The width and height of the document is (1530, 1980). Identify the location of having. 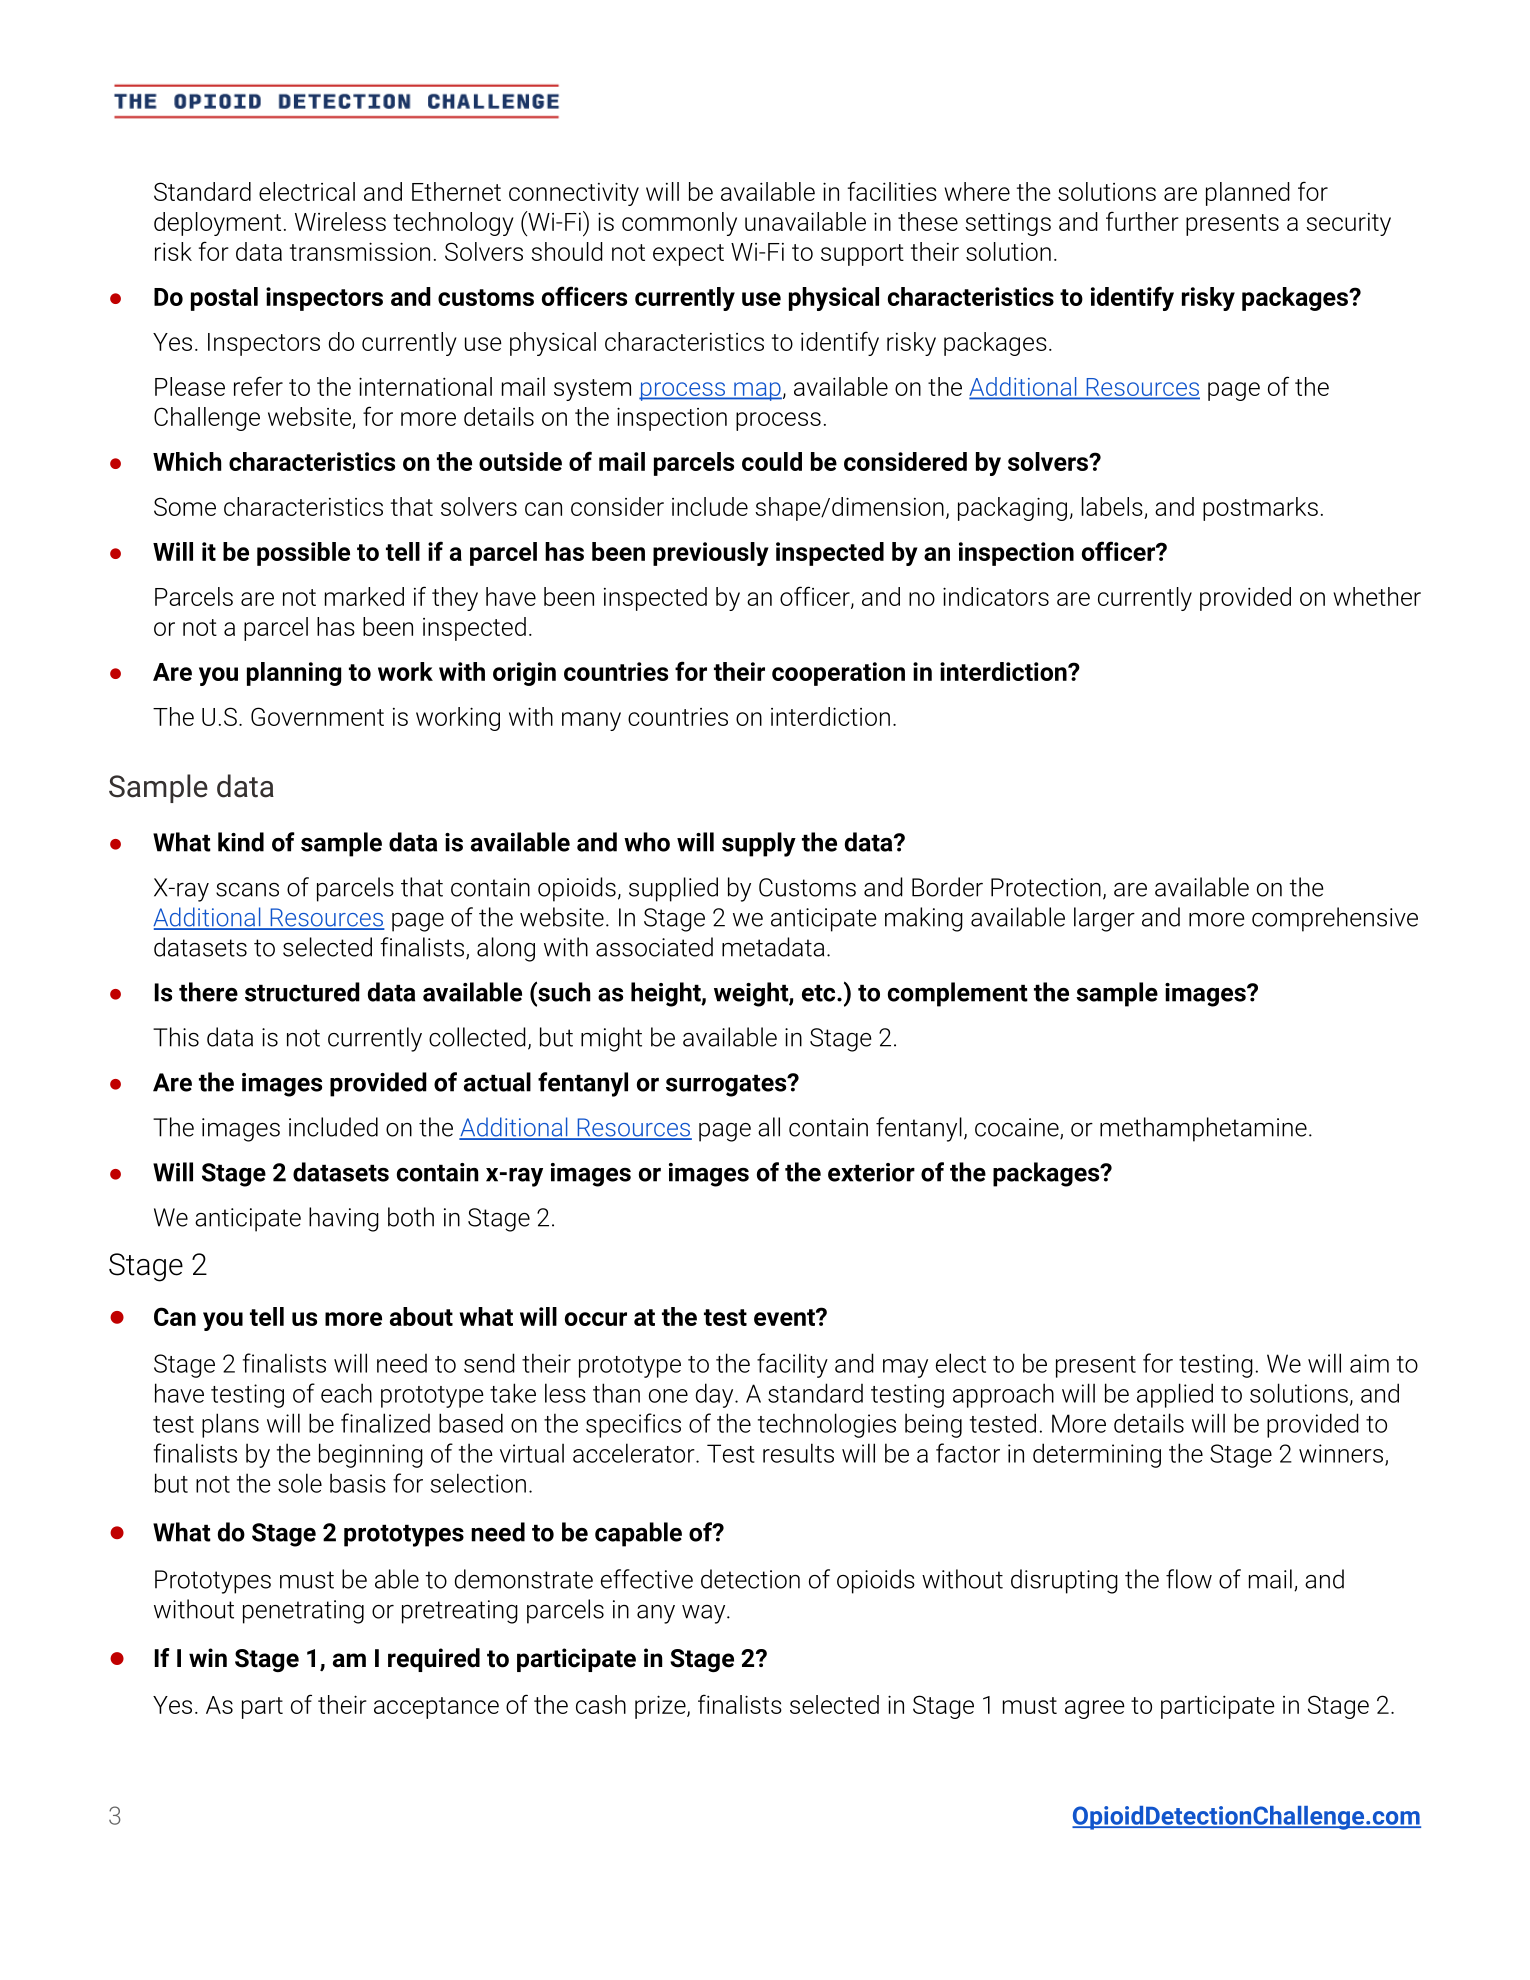
(344, 1219).
